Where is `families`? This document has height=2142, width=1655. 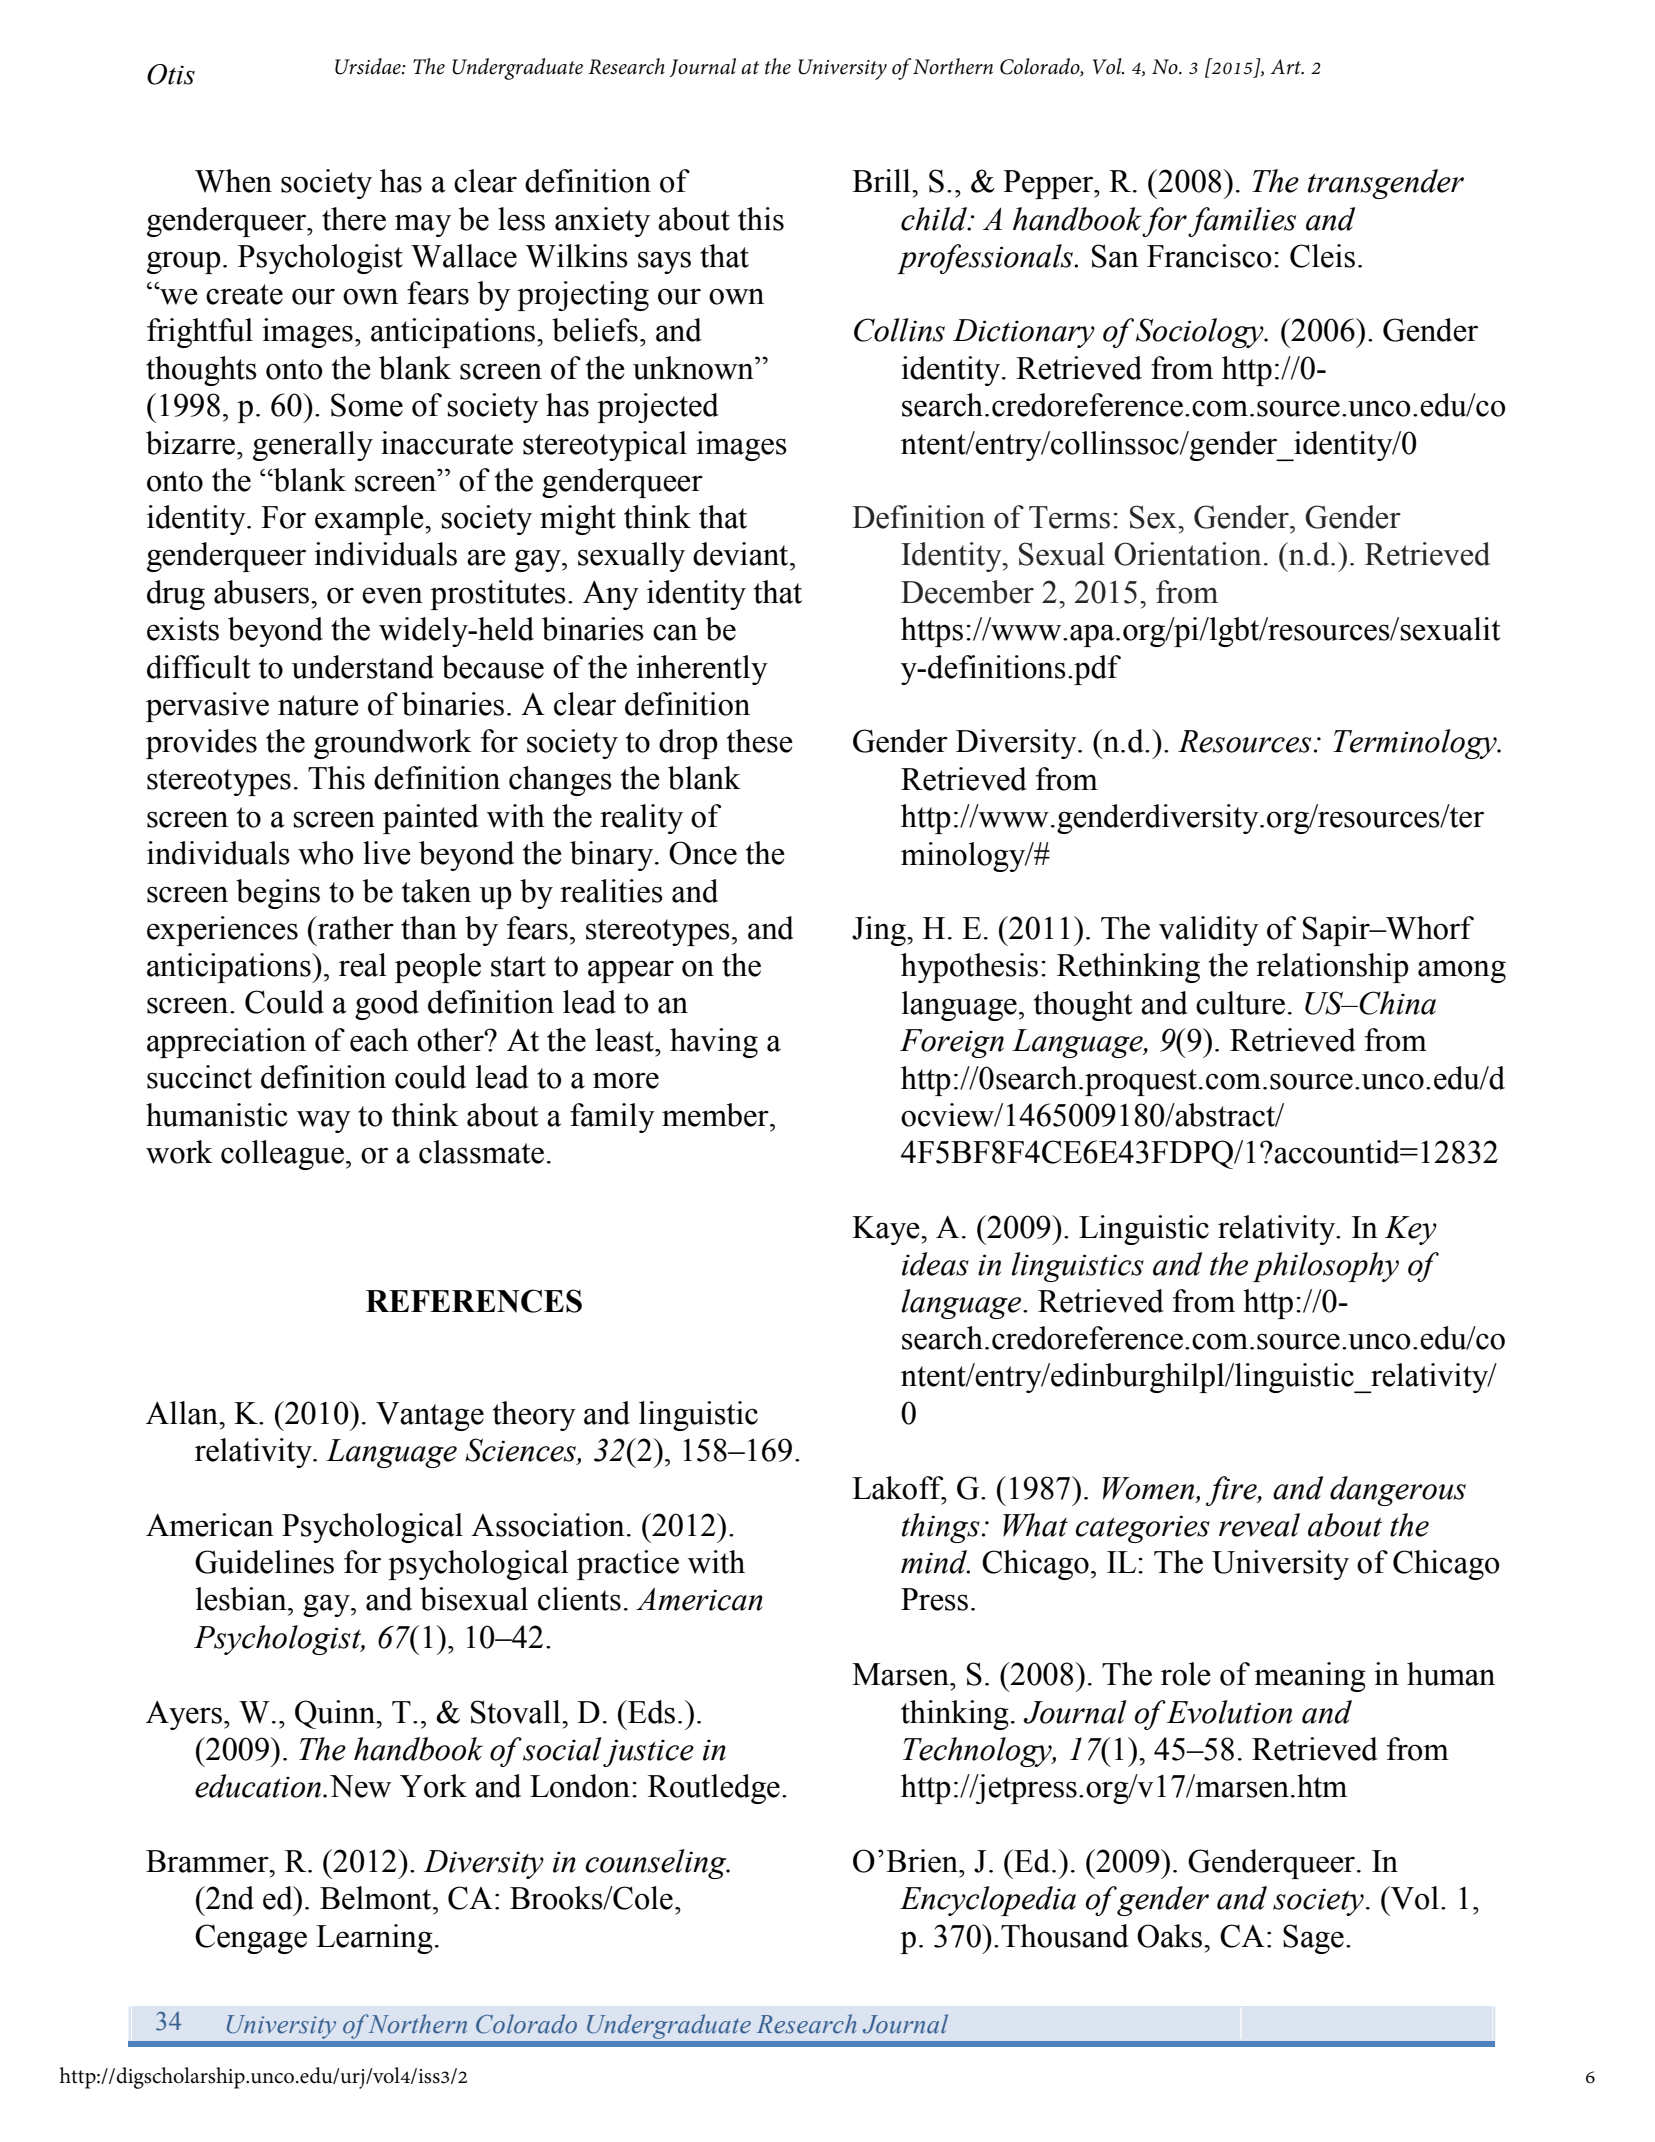 families is located at coordinates (1242, 222).
